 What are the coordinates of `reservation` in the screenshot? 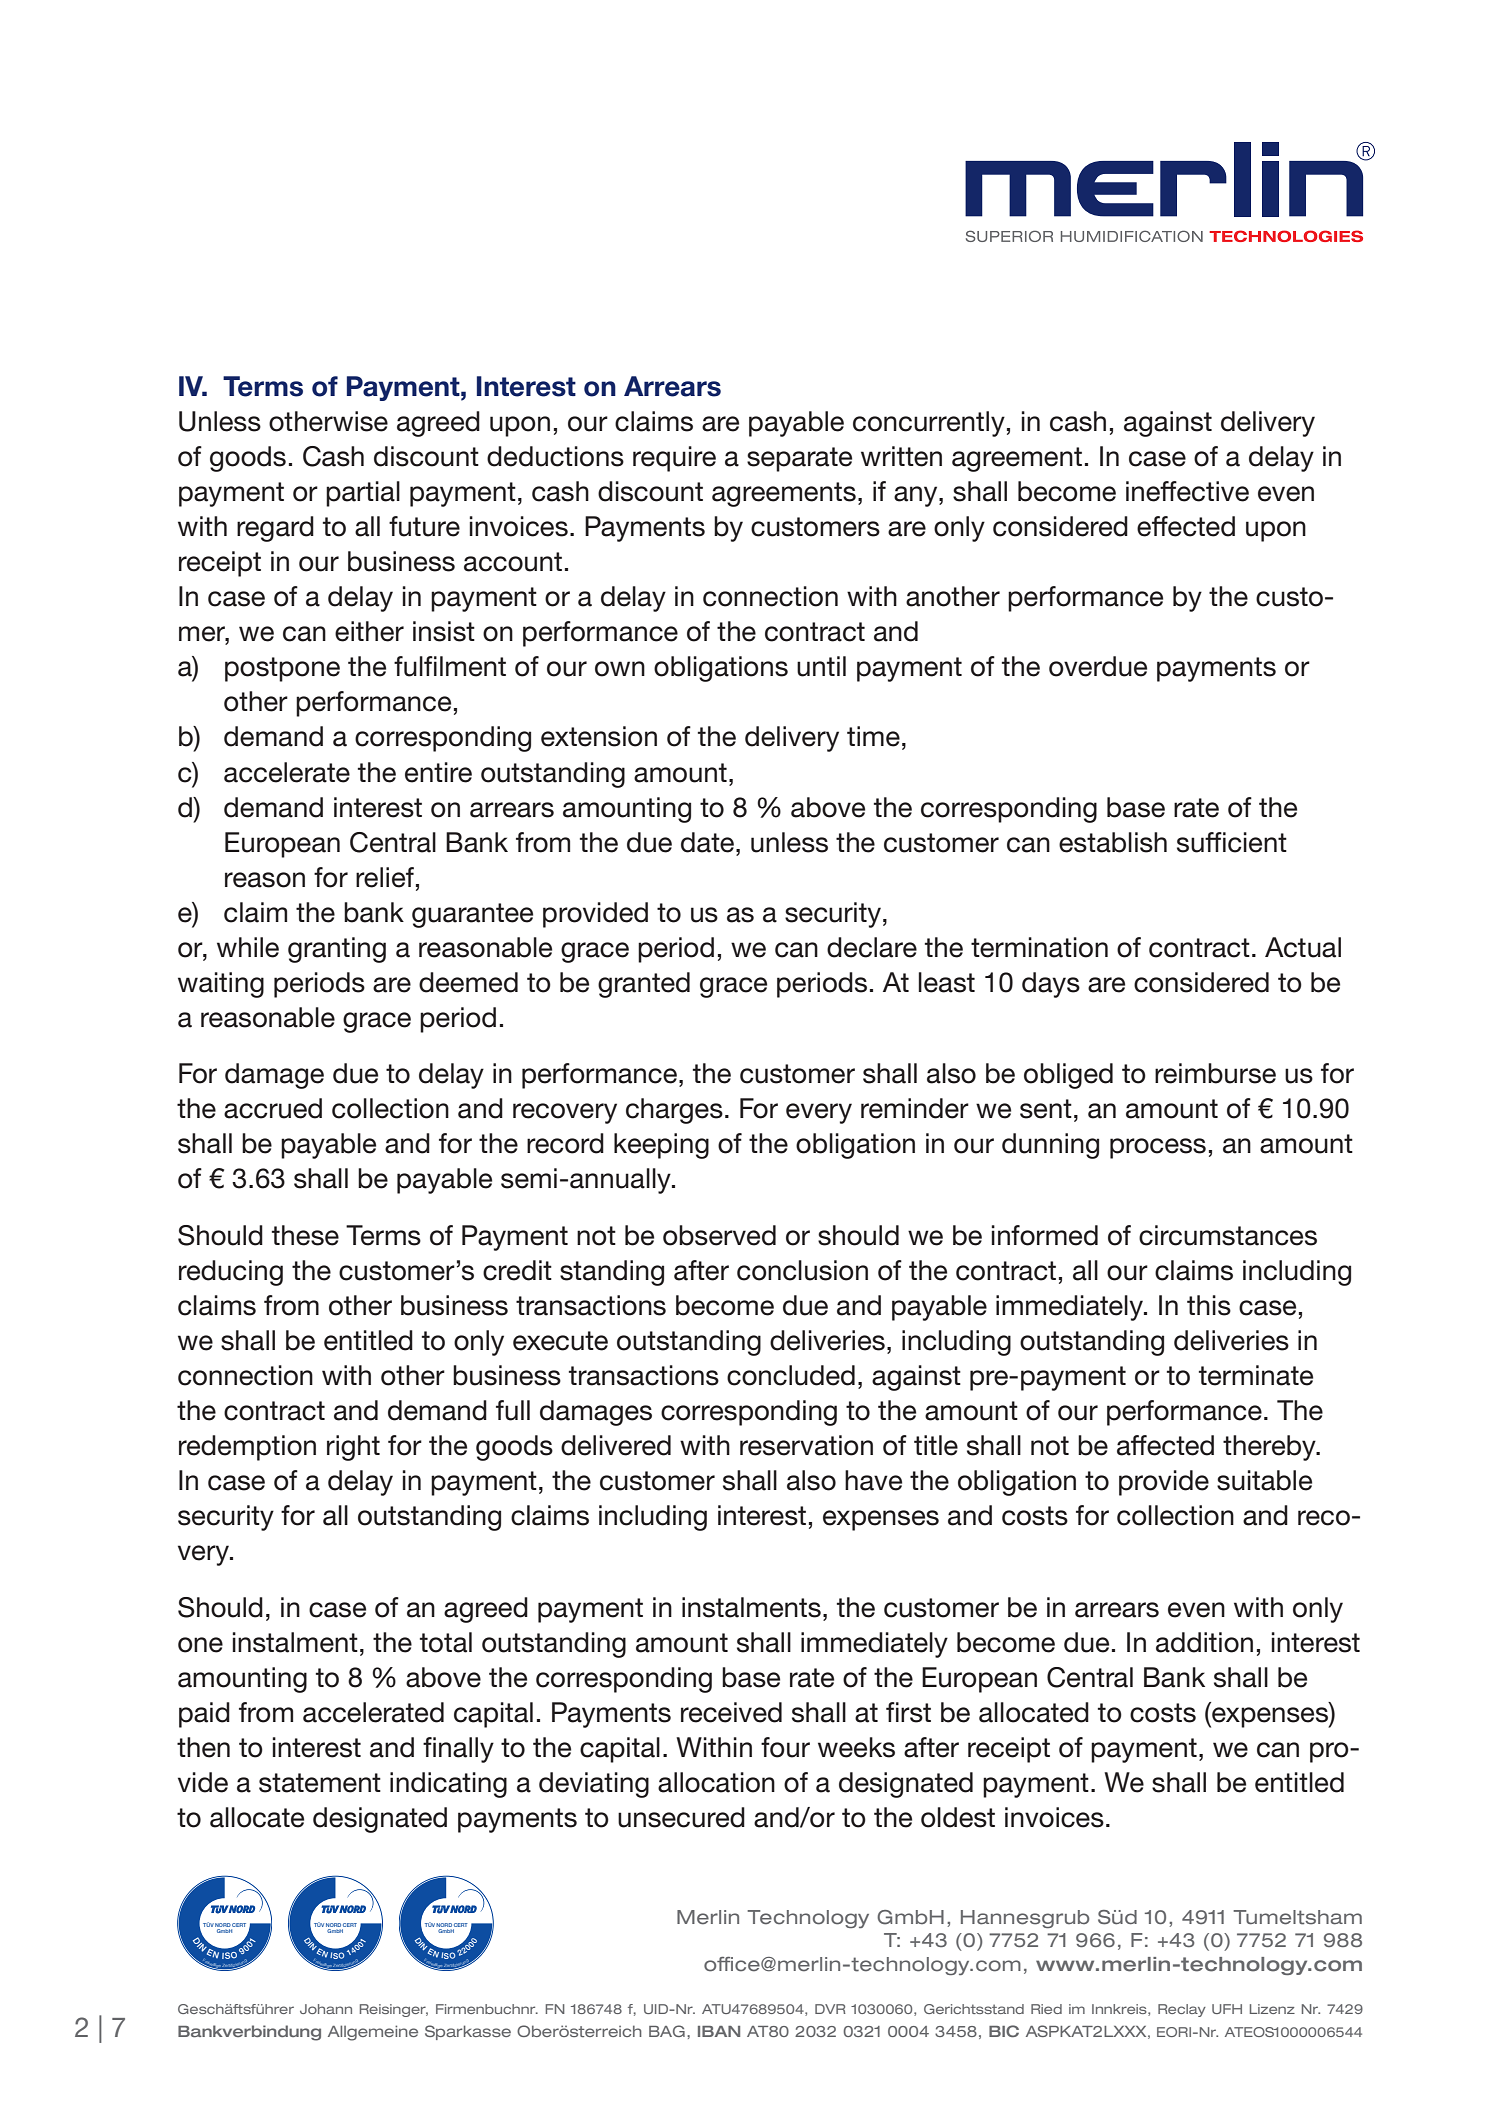 It's located at (806, 1445).
